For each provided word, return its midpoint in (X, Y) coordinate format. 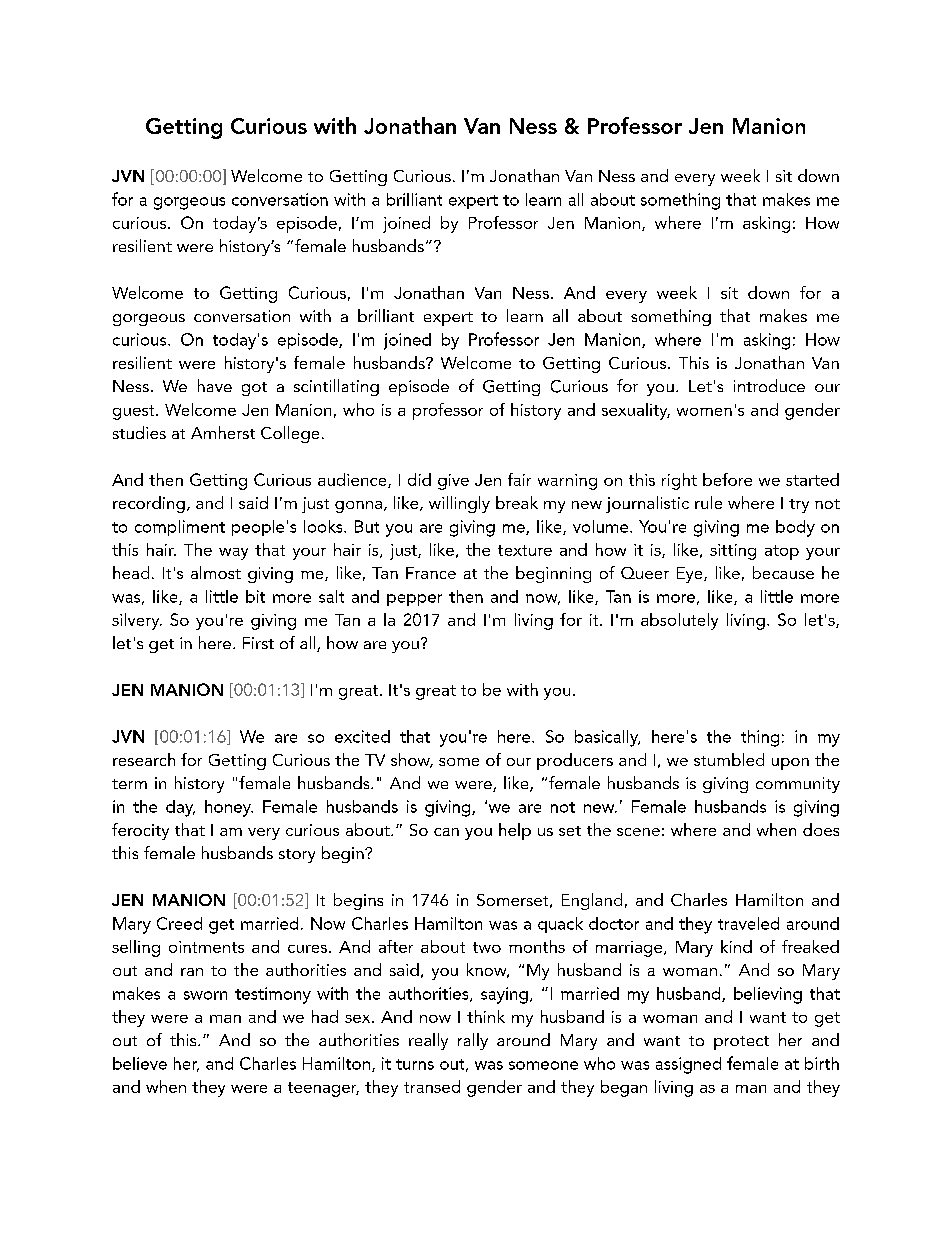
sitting (733, 552)
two (487, 947)
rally (473, 1041)
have (215, 385)
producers (575, 761)
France (431, 573)
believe (140, 1063)
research (144, 759)
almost (216, 572)
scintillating (336, 387)
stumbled (729, 759)
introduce (769, 385)
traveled (748, 923)
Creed (179, 923)
